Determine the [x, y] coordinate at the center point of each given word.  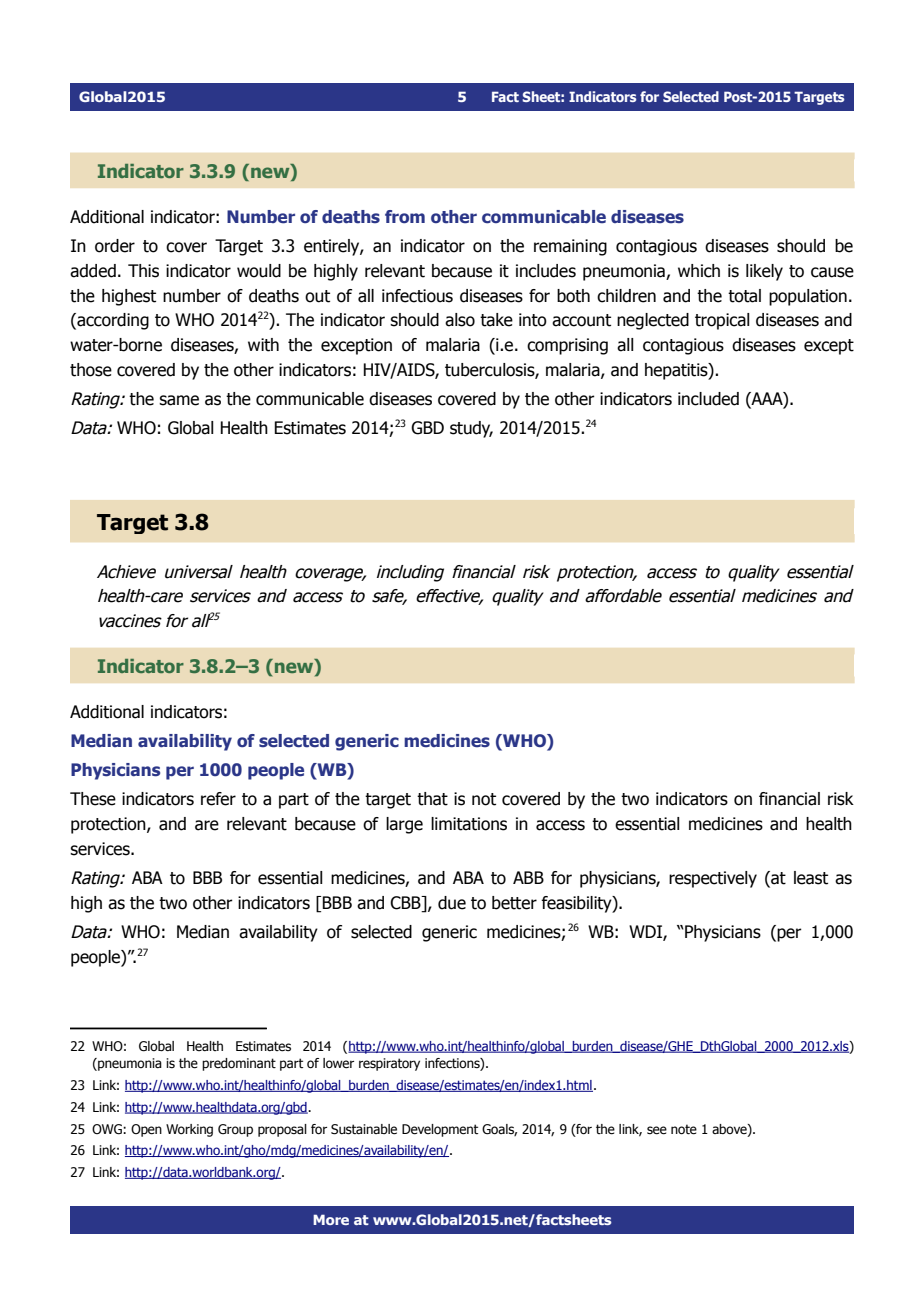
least [811, 878]
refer [218, 799]
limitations [469, 824]
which [699, 271]
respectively [713, 879]
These [93, 799]
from [405, 216]
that [432, 799]
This [143, 271]
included [708, 399]
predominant [239, 1064]
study [471, 429]
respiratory [389, 1064]
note [684, 1129]
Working [189, 1130]
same [179, 400]
